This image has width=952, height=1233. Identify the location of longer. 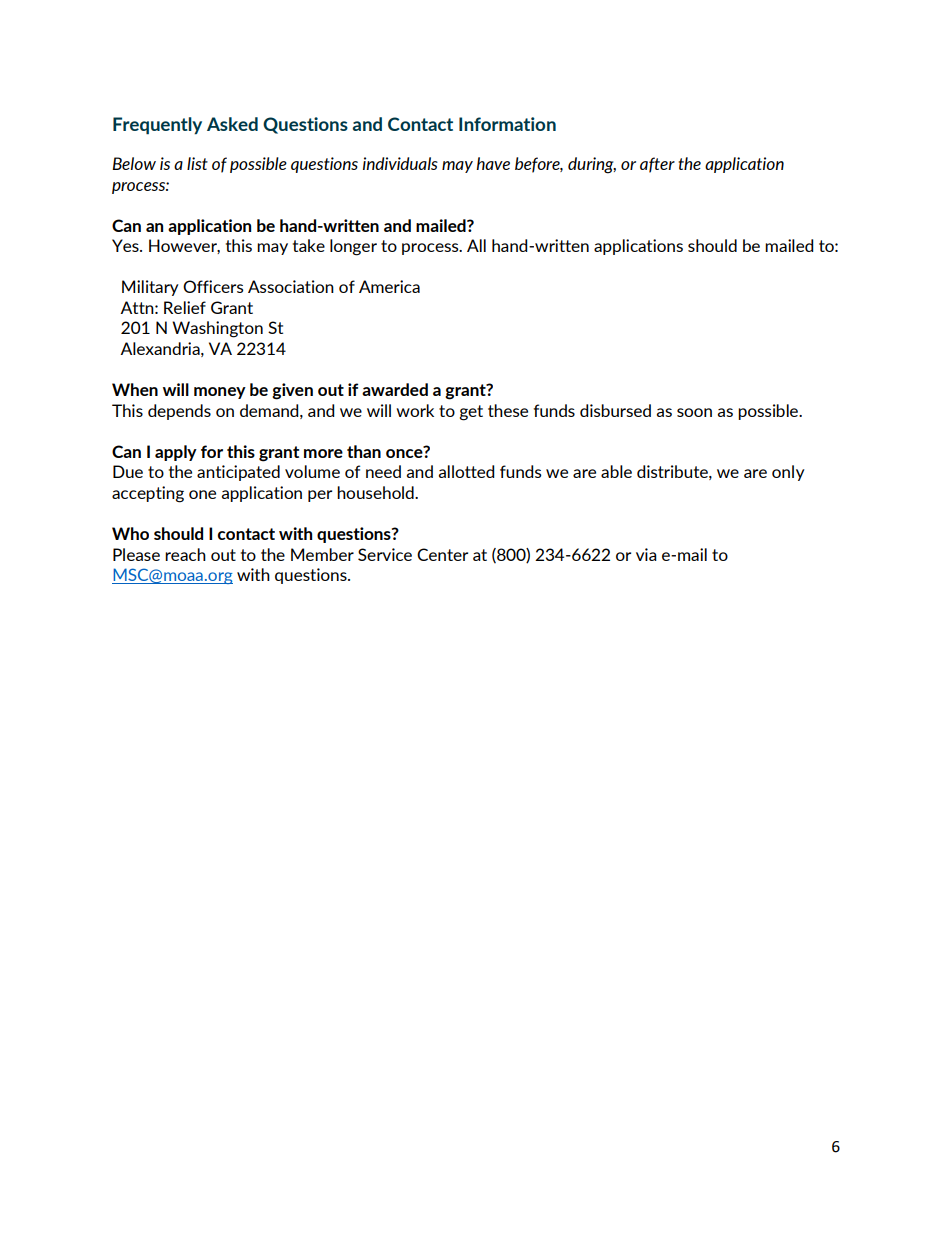
(353, 247).
